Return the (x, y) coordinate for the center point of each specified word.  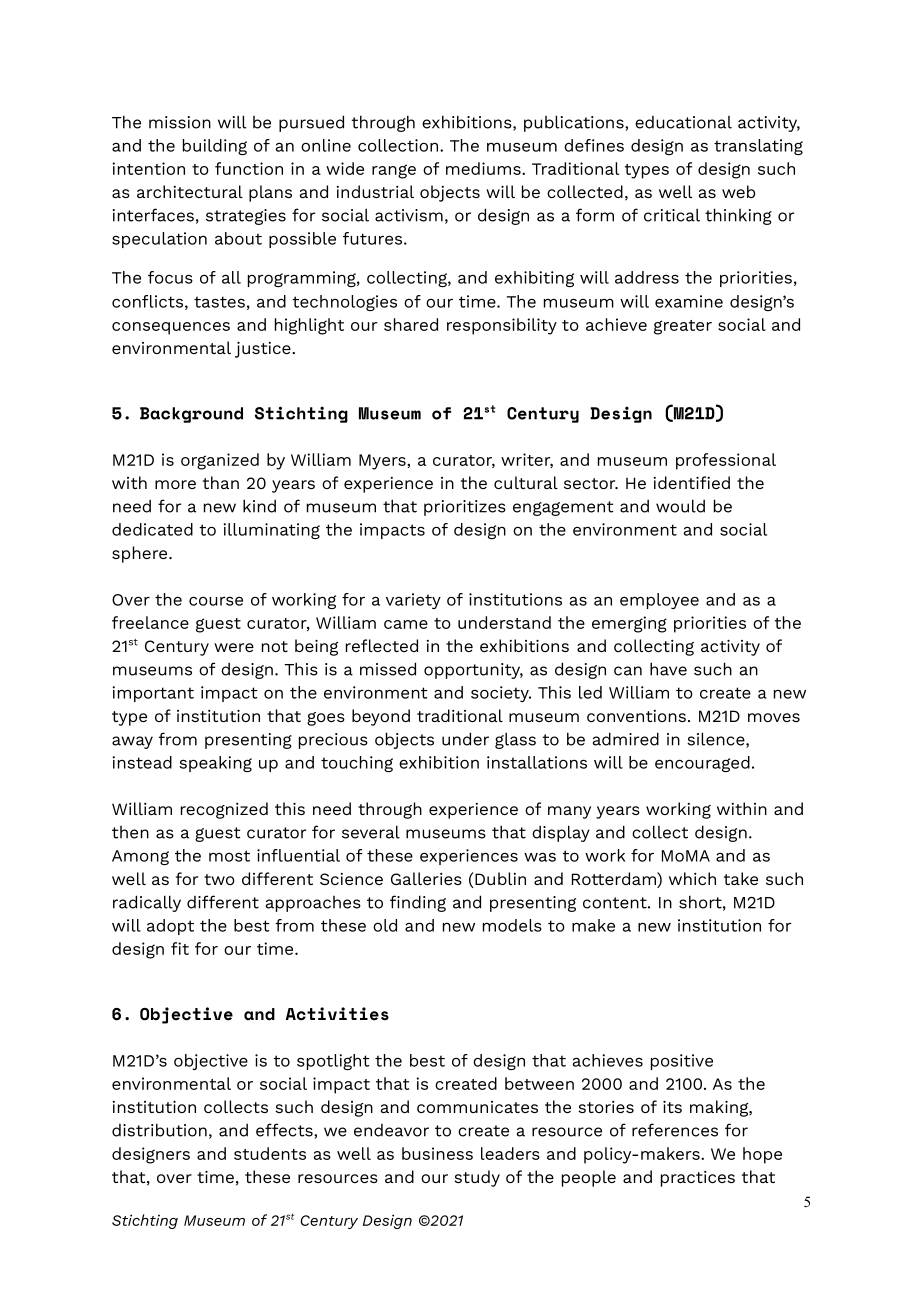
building (215, 147)
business (437, 1153)
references (675, 1130)
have (668, 669)
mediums (484, 168)
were (234, 647)
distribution (159, 1130)
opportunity (473, 671)
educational (683, 122)
